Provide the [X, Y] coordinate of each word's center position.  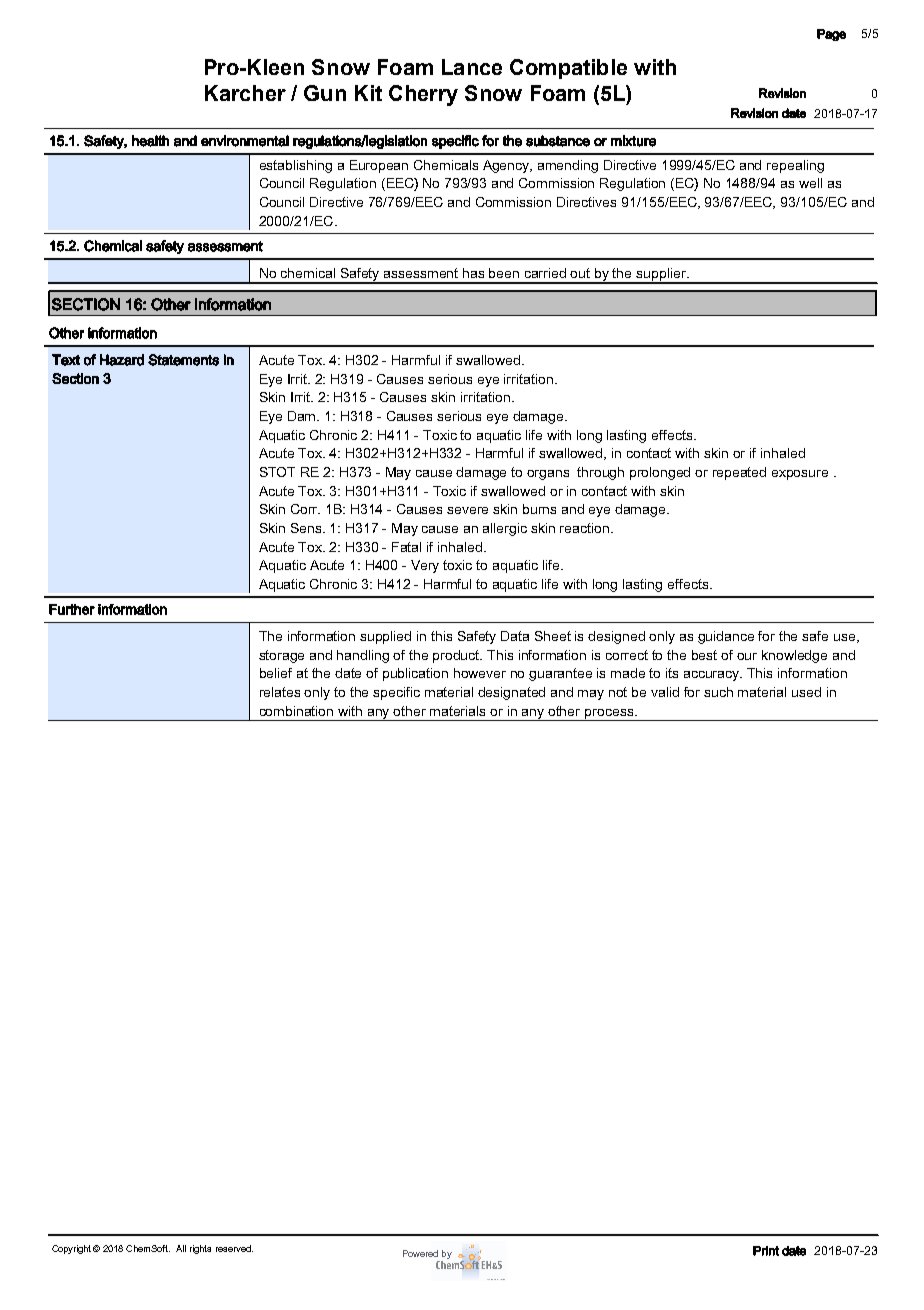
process [609, 715]
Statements [183, 360]
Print [766, 1251]
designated [511, 693]
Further [72, 609]
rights [200, 1249]
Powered [420, 1253]
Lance [472, 67]
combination [296, 711]
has [473, 273]
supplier [662, 275]
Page [831, 35]
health [150, 141]
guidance [726, 637]
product [457, 656]
